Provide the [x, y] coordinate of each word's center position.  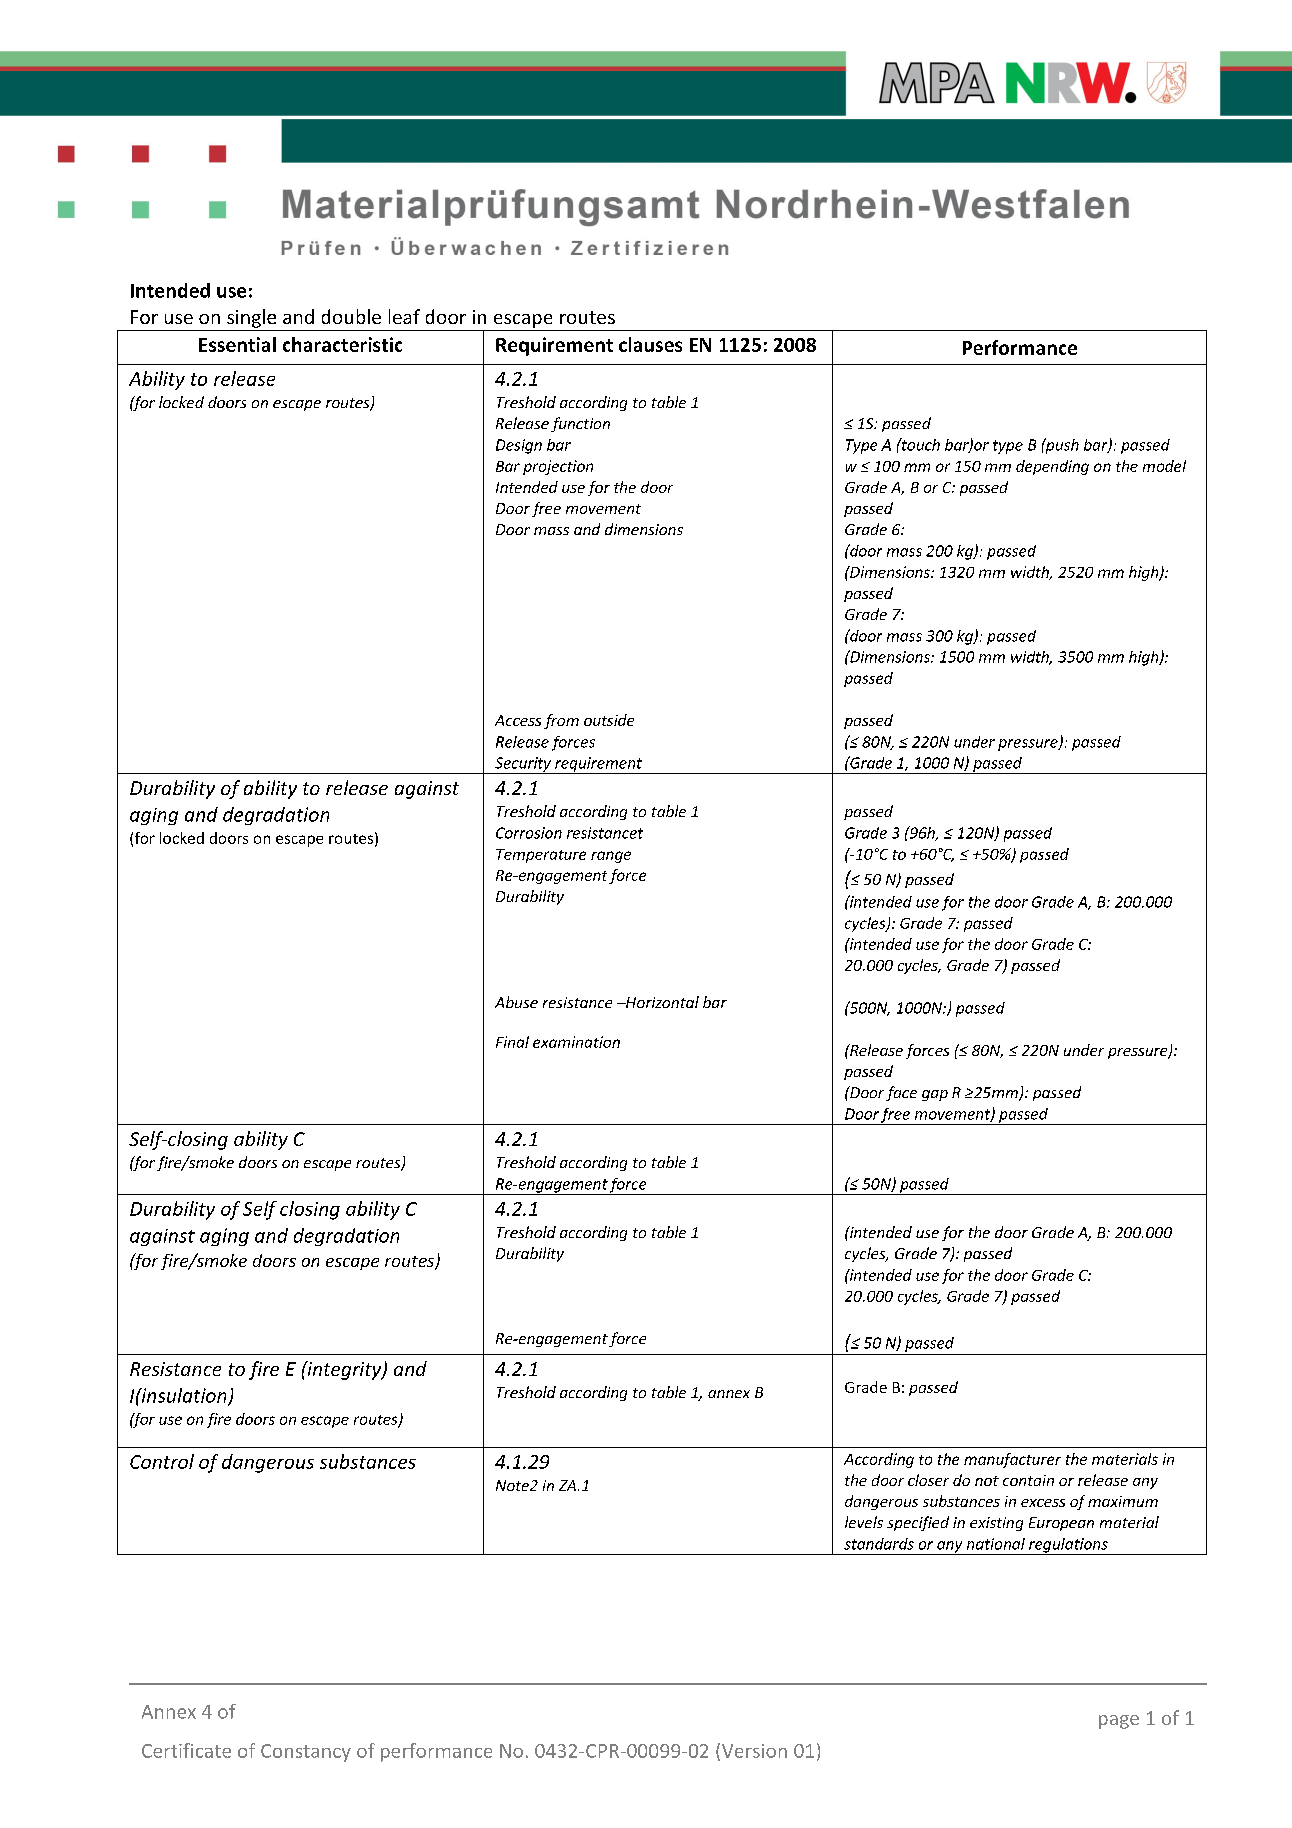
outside [609, 720]
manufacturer [1012, 1460]
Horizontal [661, 1002]
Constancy [306, 1753]
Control [162, 1461]
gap [935, 1095]
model [1164, 466]
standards [879, 1544]
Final [512, 1042]
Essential [237, 344]
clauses [650, 344]
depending [1052, 467]
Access [518, 720]
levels [864, 1522]
